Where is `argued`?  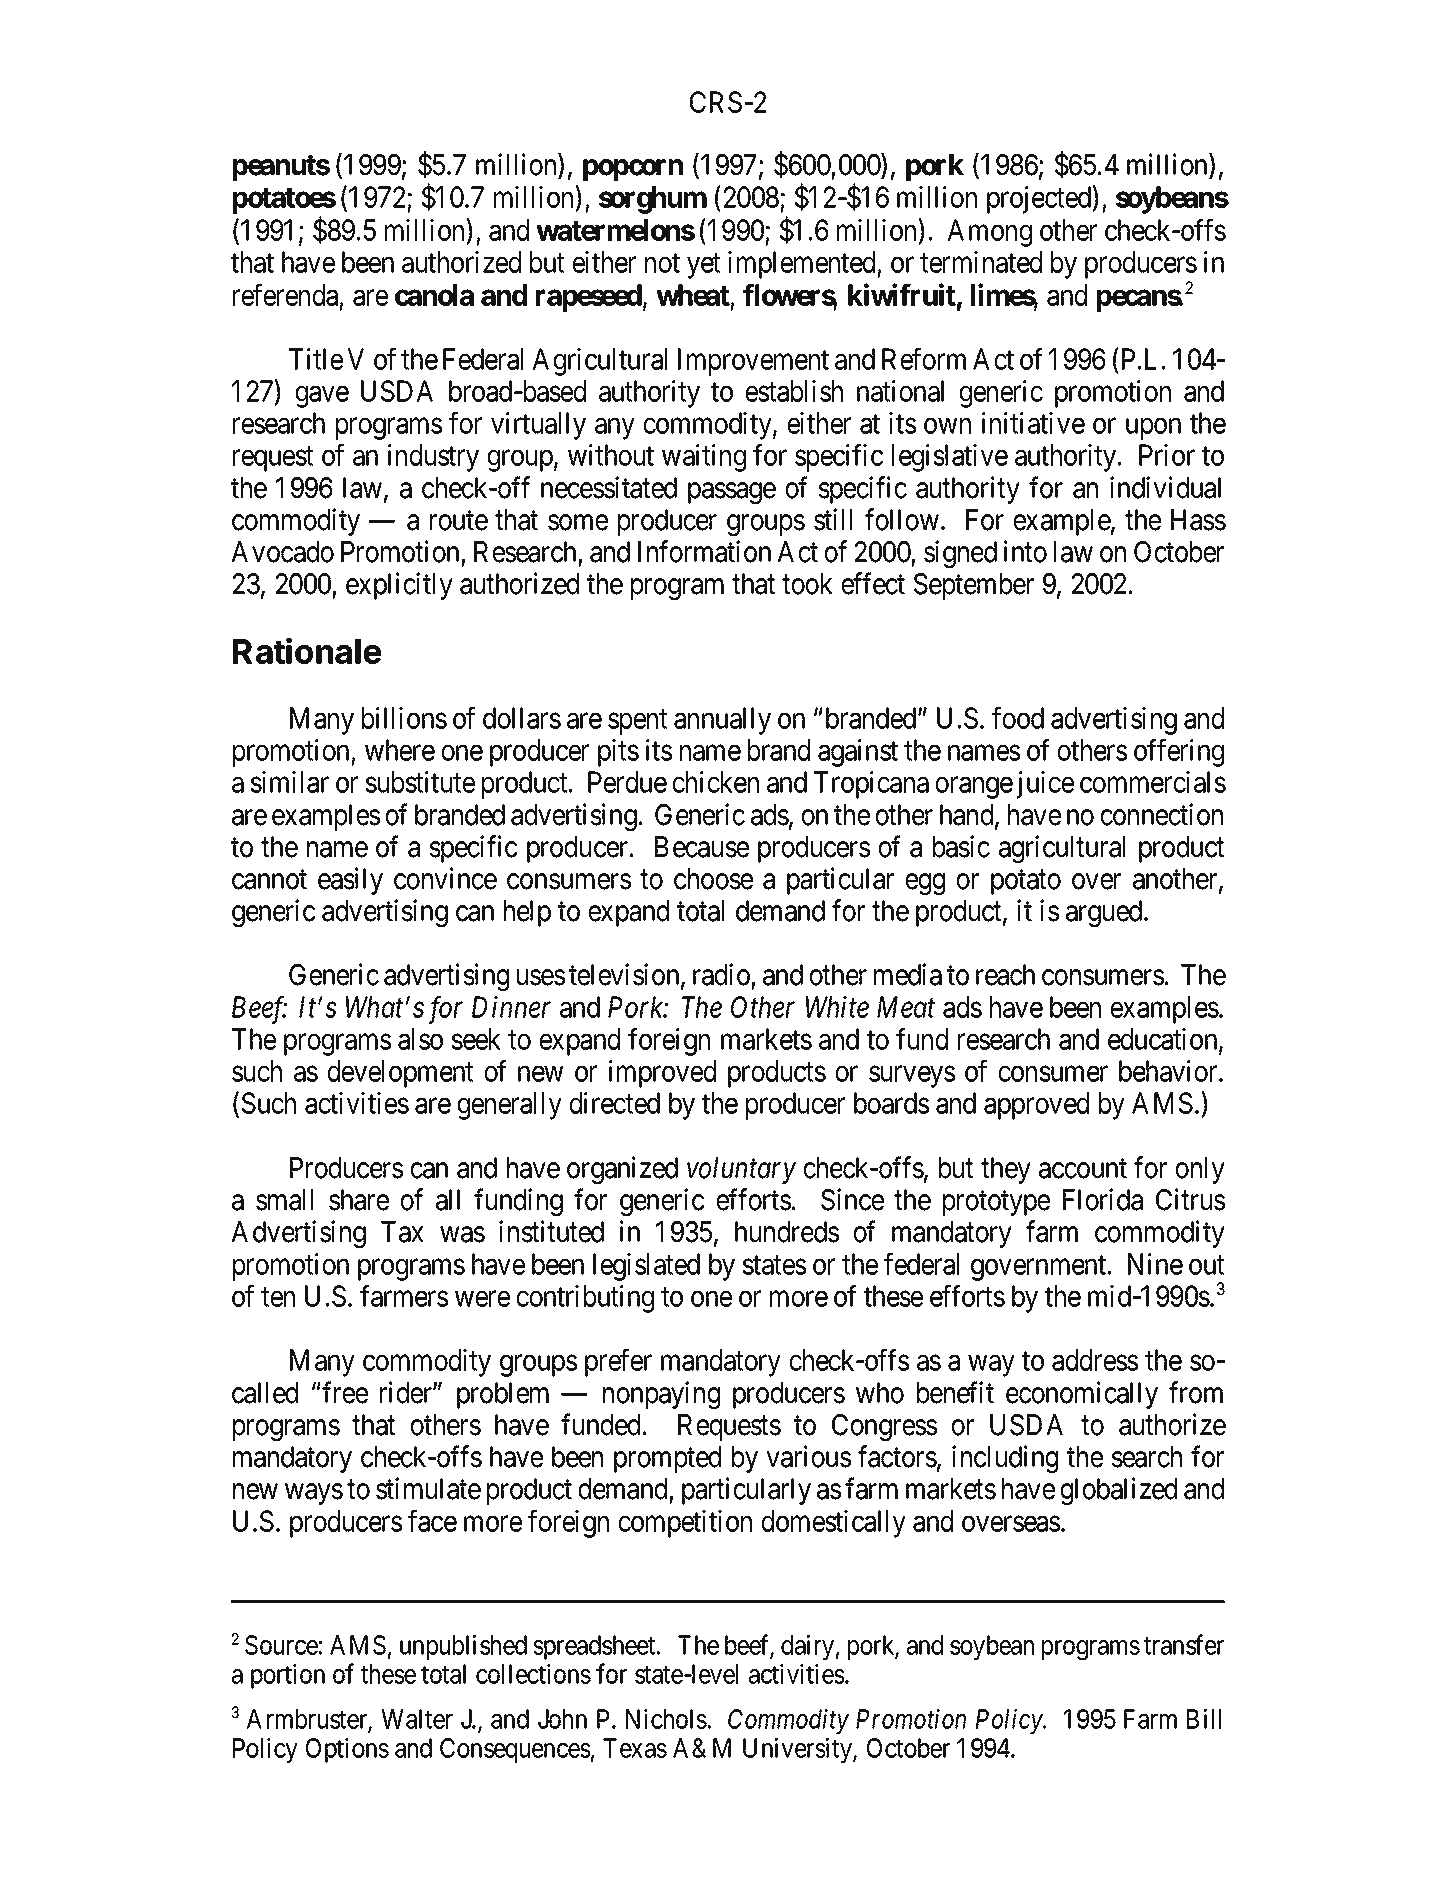 argued is located at coordinates (1105, 913).
